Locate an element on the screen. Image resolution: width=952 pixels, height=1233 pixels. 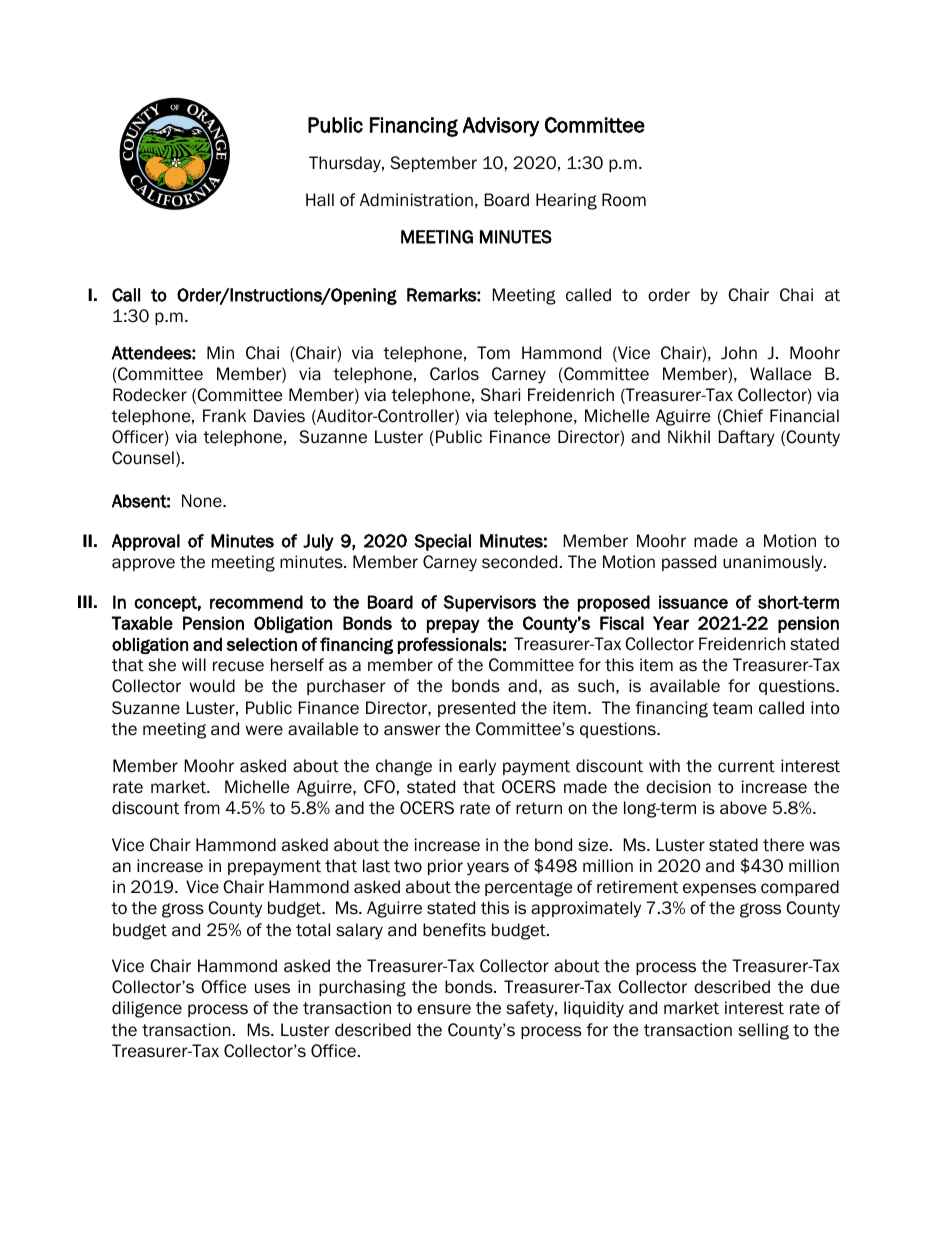
Counsel is located at coordinates (143, 458).
